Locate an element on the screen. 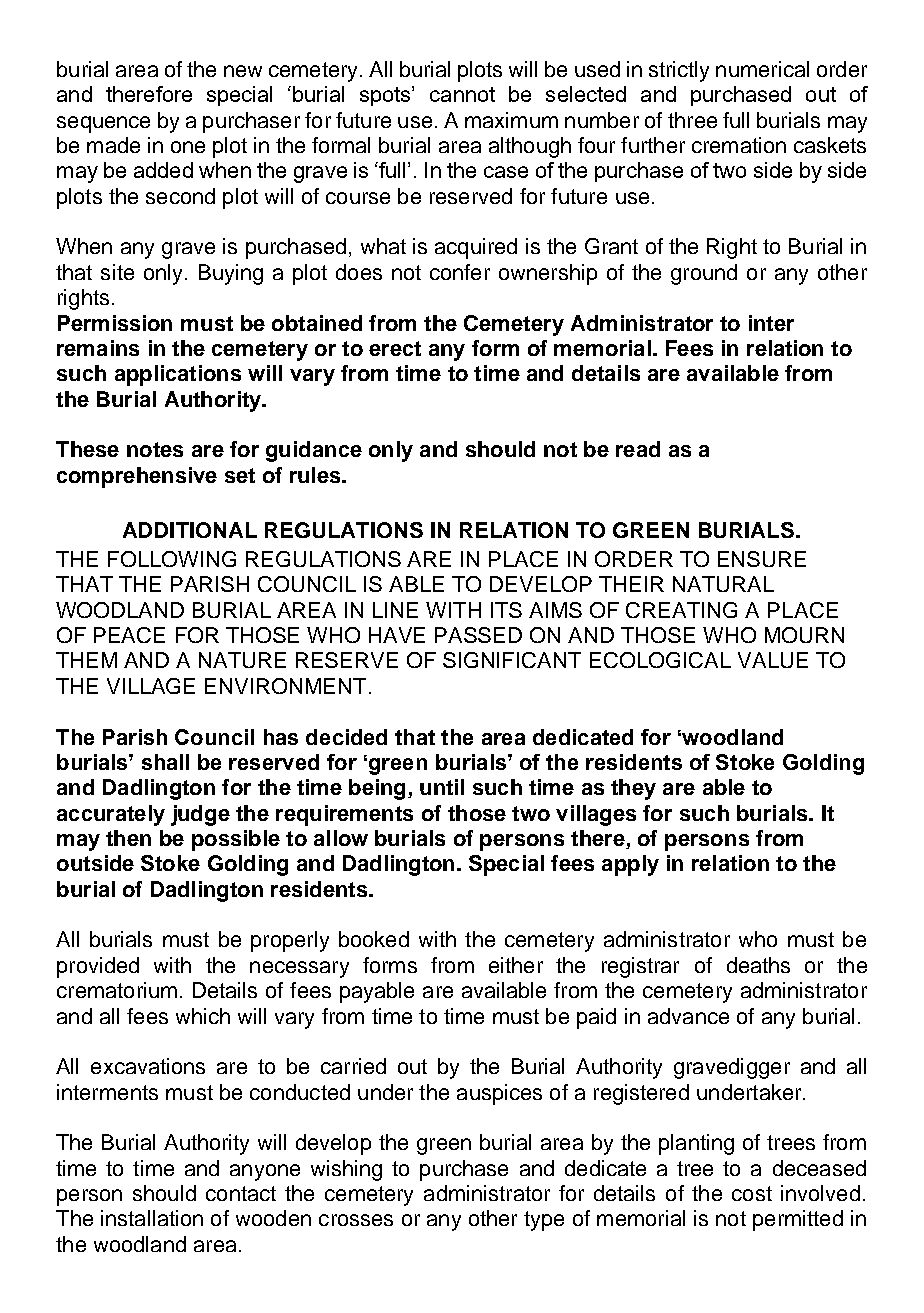 The image size is (924, 1313). numerical is located at coordinates (762, 69).
